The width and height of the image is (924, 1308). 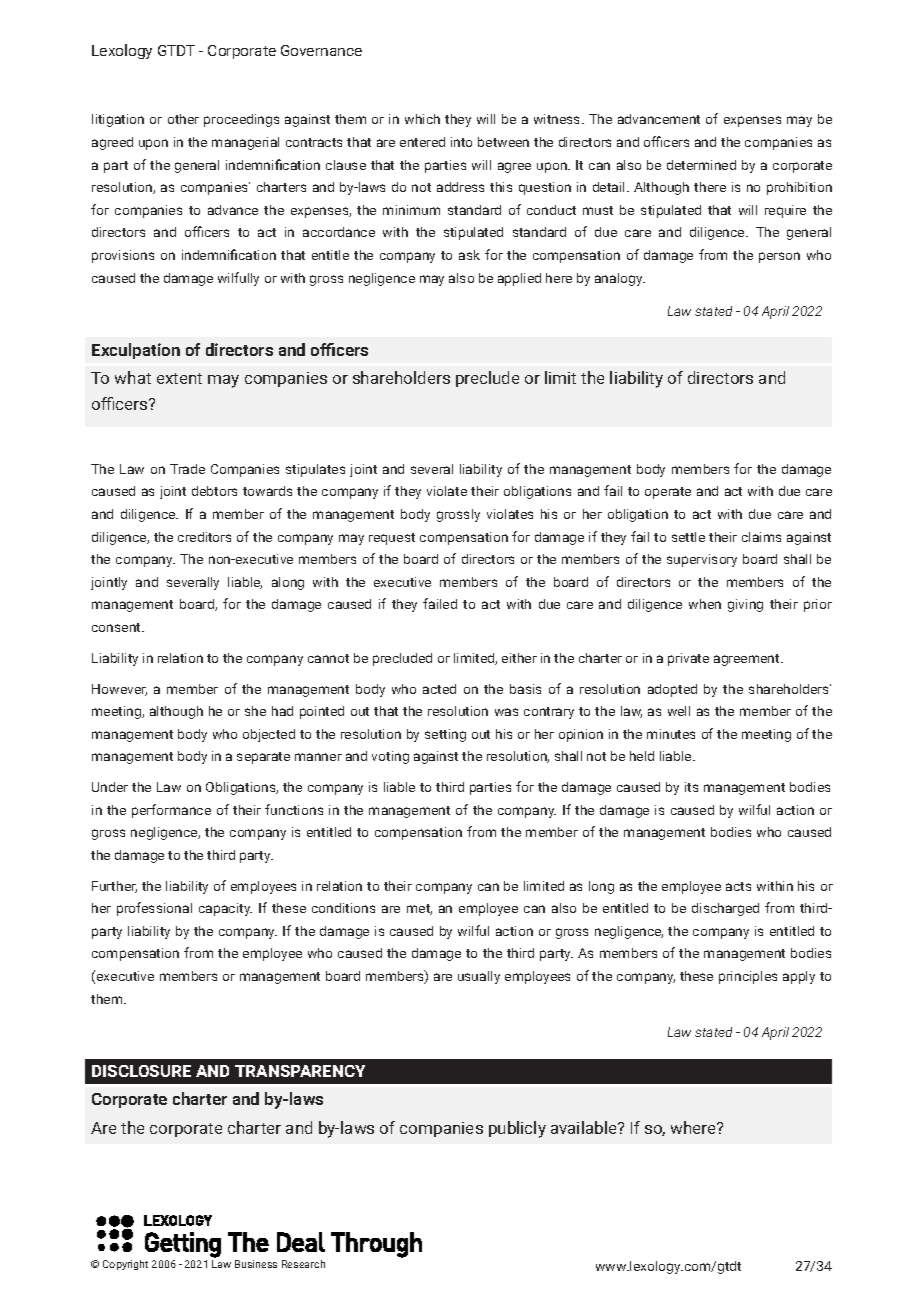 What do you see at coordinates (119, 690) in the image?
I see `However` at bounding box center [119, 690].
